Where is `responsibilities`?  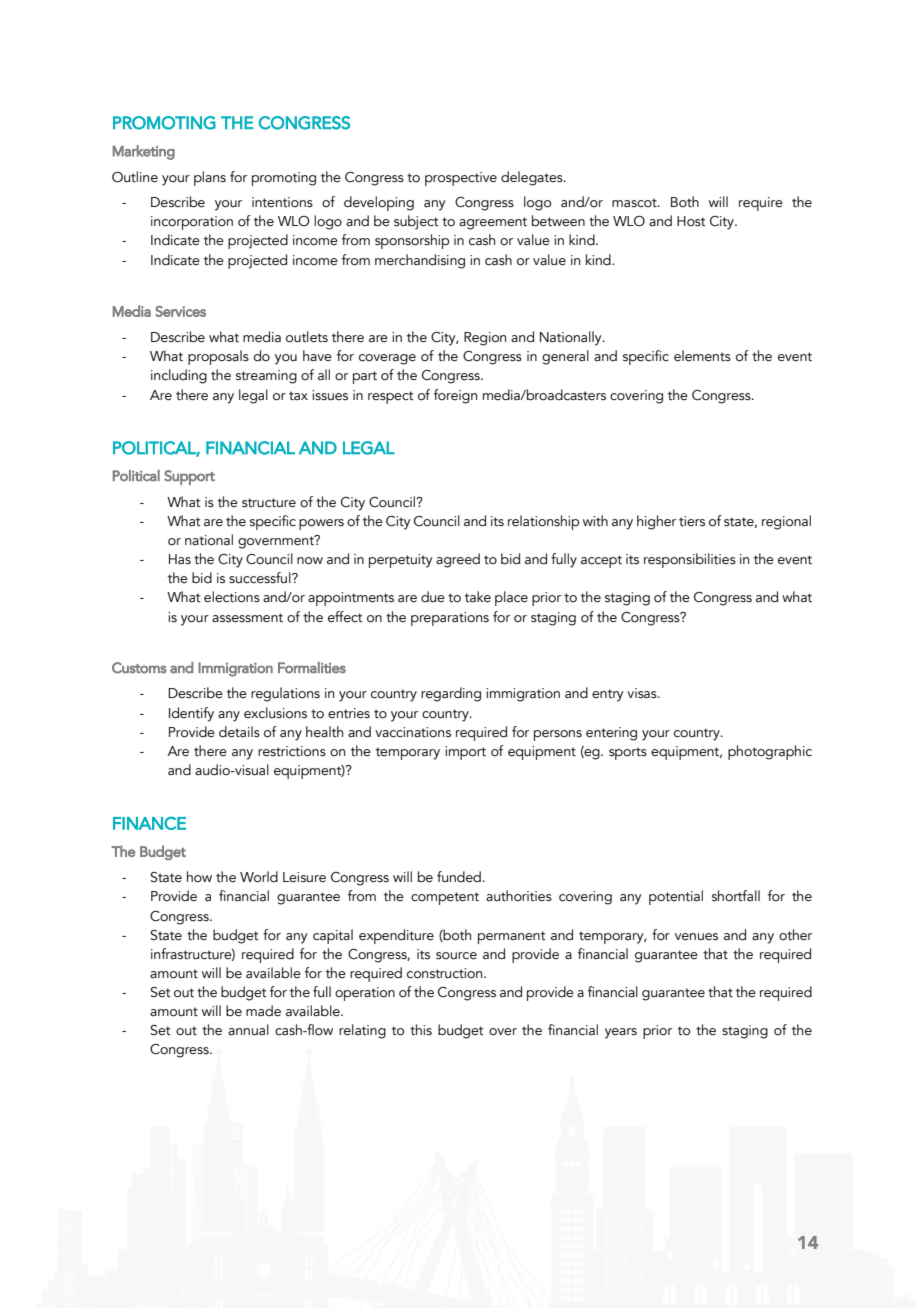
responsibilities is located at coordinates (690, 560).
